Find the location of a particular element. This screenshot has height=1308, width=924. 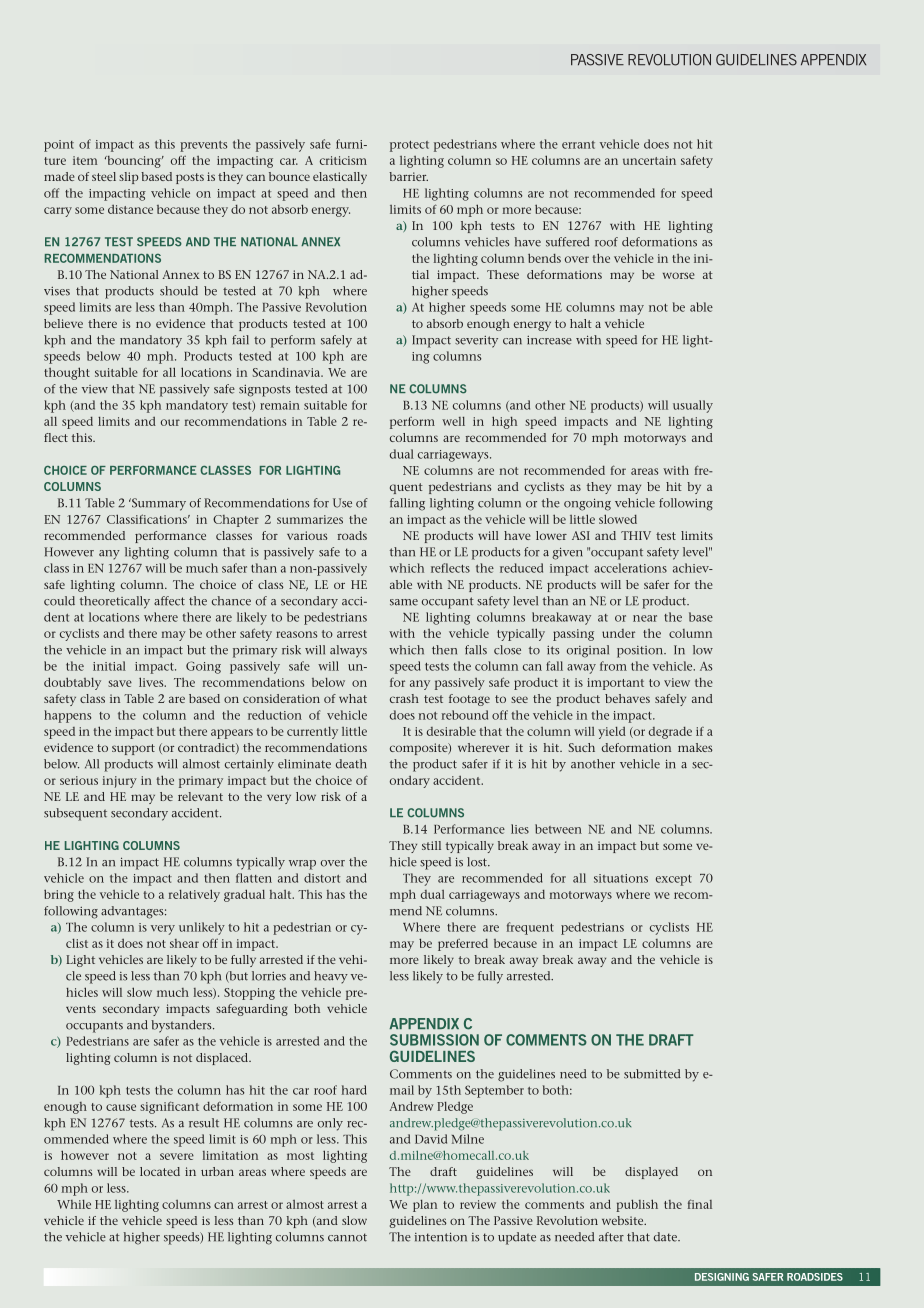

slip is located at coordinates (129, 178).
